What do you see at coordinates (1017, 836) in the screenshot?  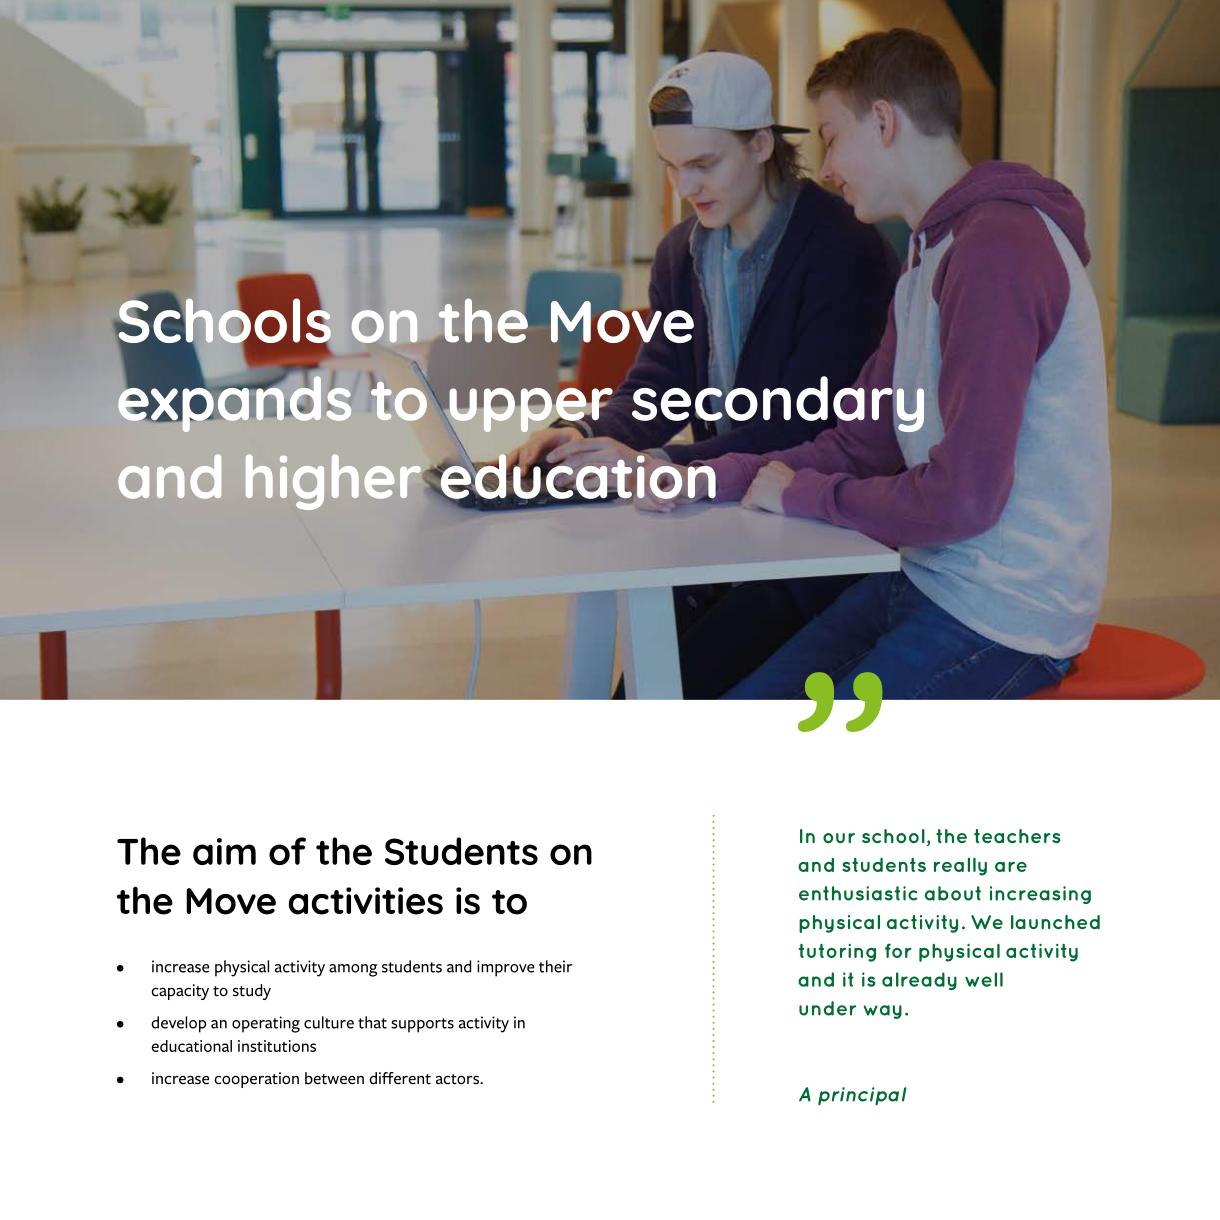 I see `teachers` at bounding box center [1017, 836].
